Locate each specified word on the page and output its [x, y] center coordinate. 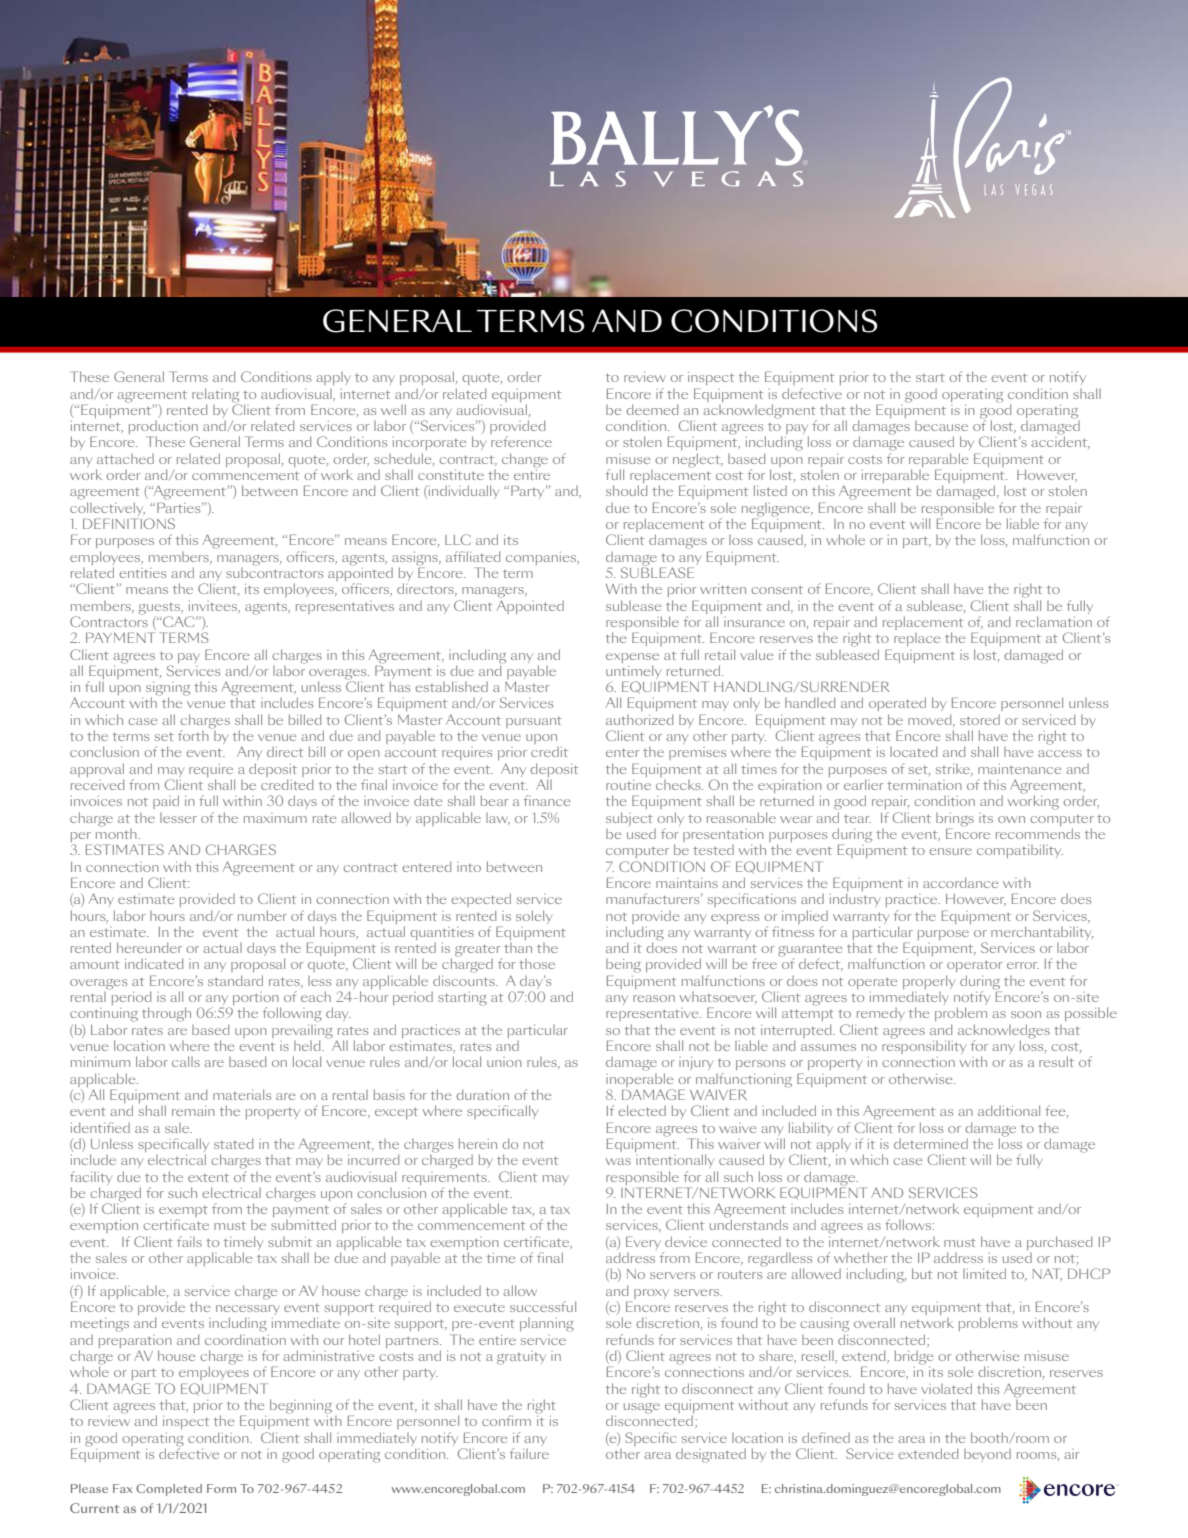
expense [632, 658]
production [163, 428]
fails [189, 1241]
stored [980, 719]
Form [221, 1488]
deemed [652, 409]
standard [235, 980]
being [623, 966]
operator [975, 966]
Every [645, 1244]
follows [908, 1224]
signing [168, 690]
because [941, 426]
